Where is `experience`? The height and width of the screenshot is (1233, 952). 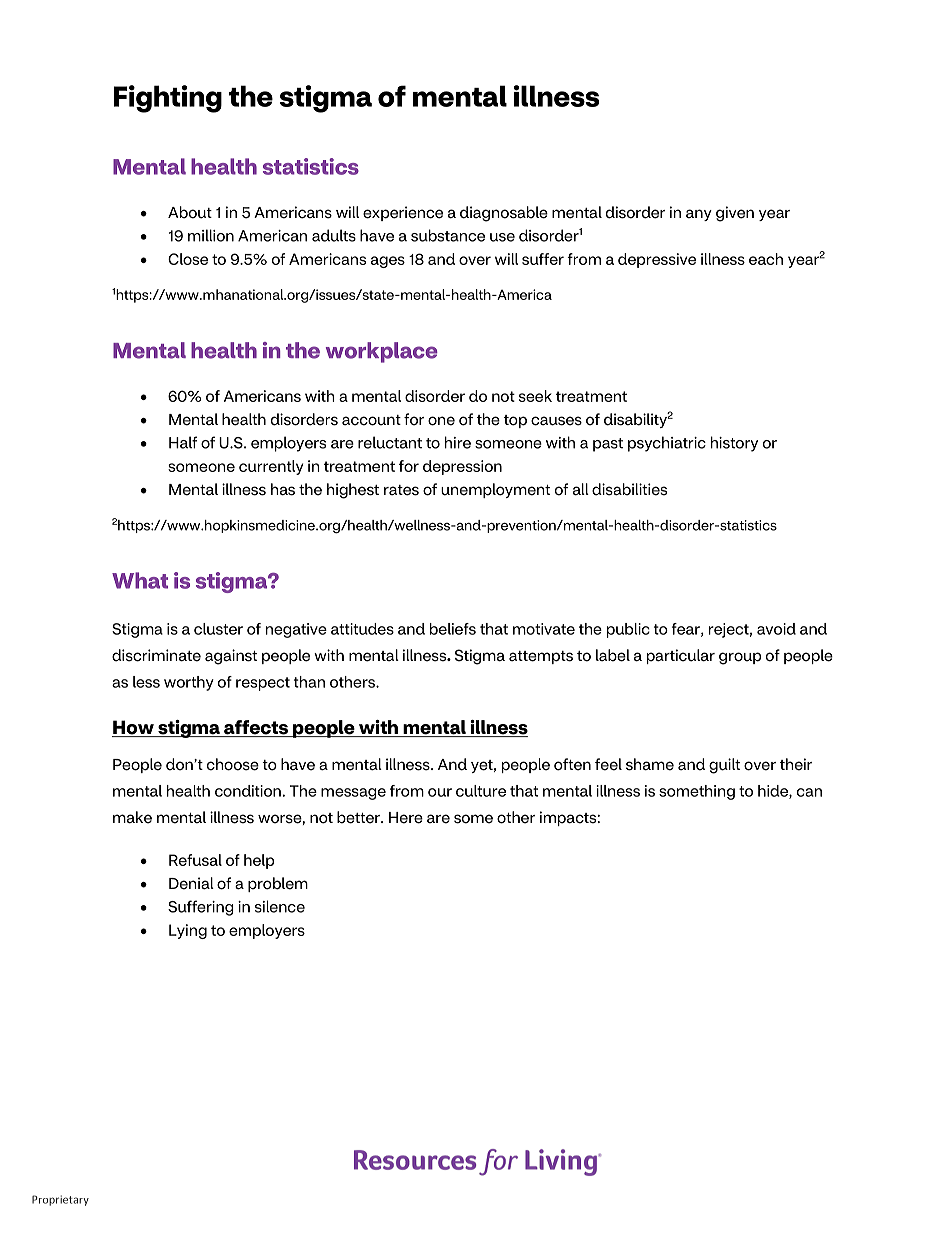
experience is located at coordinates (403, 213).
